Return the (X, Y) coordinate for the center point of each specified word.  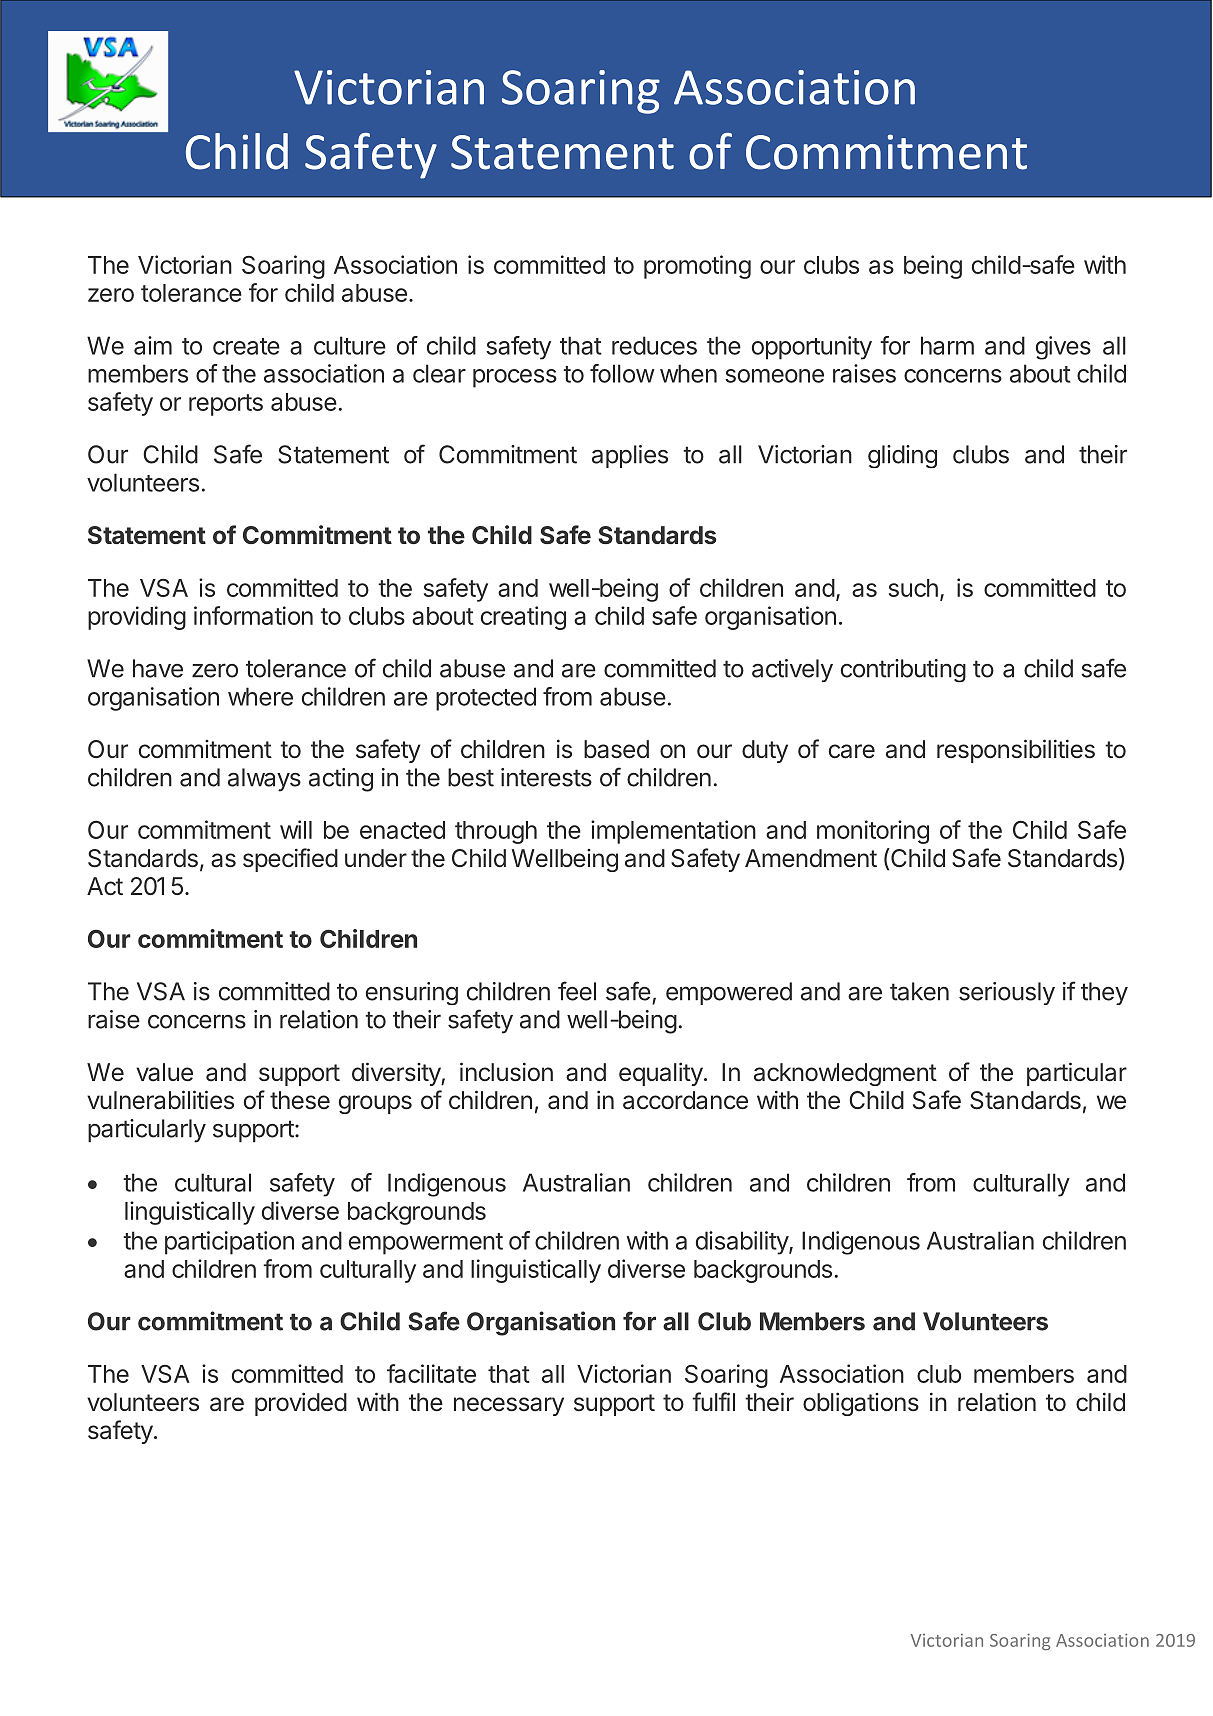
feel (577, 991)
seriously (1007, 993)
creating (523, 618)
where (260, 696)
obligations (861, 1404)
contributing (903, 671)
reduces (654, 345)
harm (947, 345)
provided (301, 1404)
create (246, 346)
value (164, 1072)
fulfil (713, 1401)
